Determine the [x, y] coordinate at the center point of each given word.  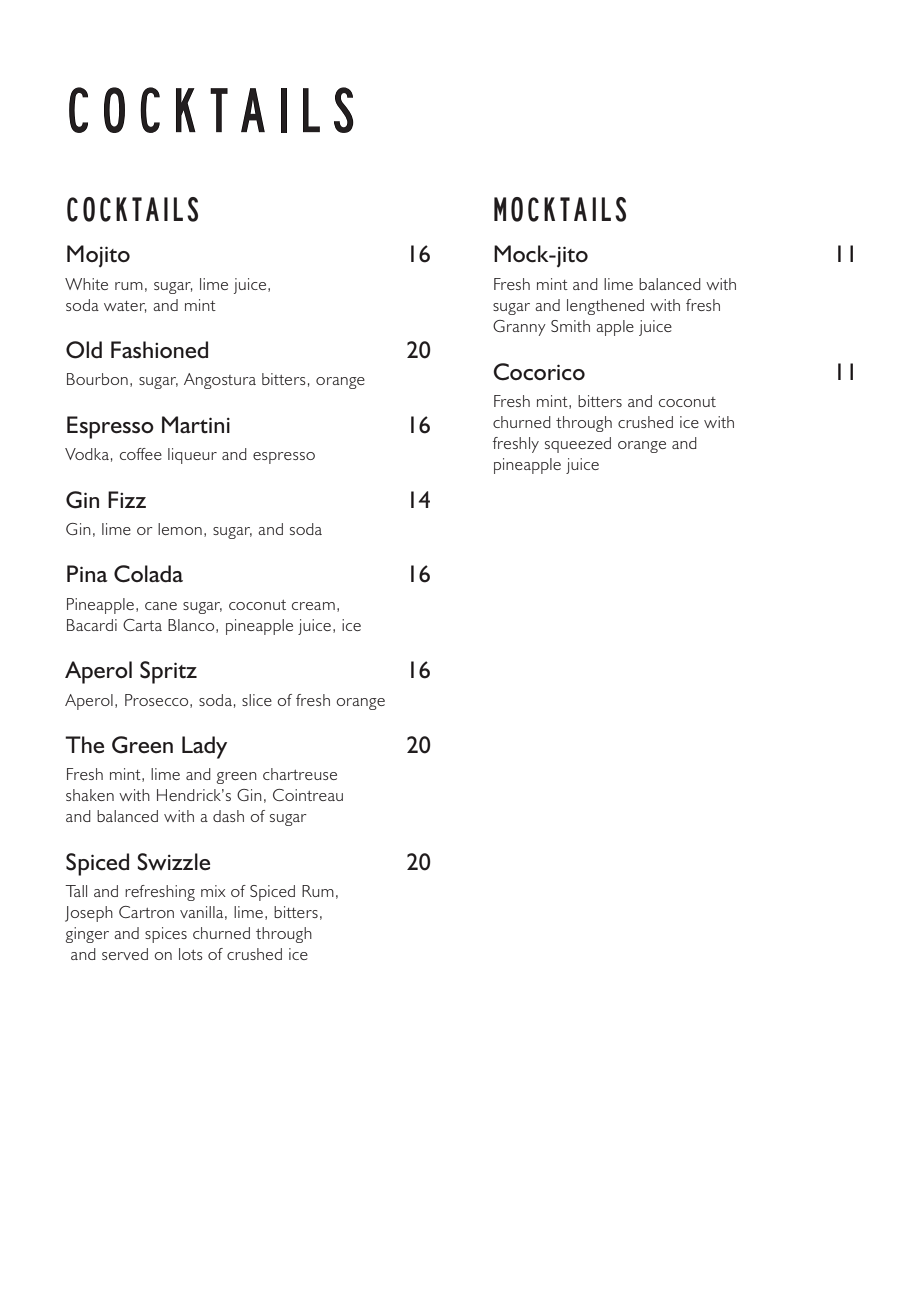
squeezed [578, 445]
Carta [142, 625]
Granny [519, 328]
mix [213, 891]
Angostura [220, 381]
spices [166, 935]
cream [313, 606]
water [125, 307]
